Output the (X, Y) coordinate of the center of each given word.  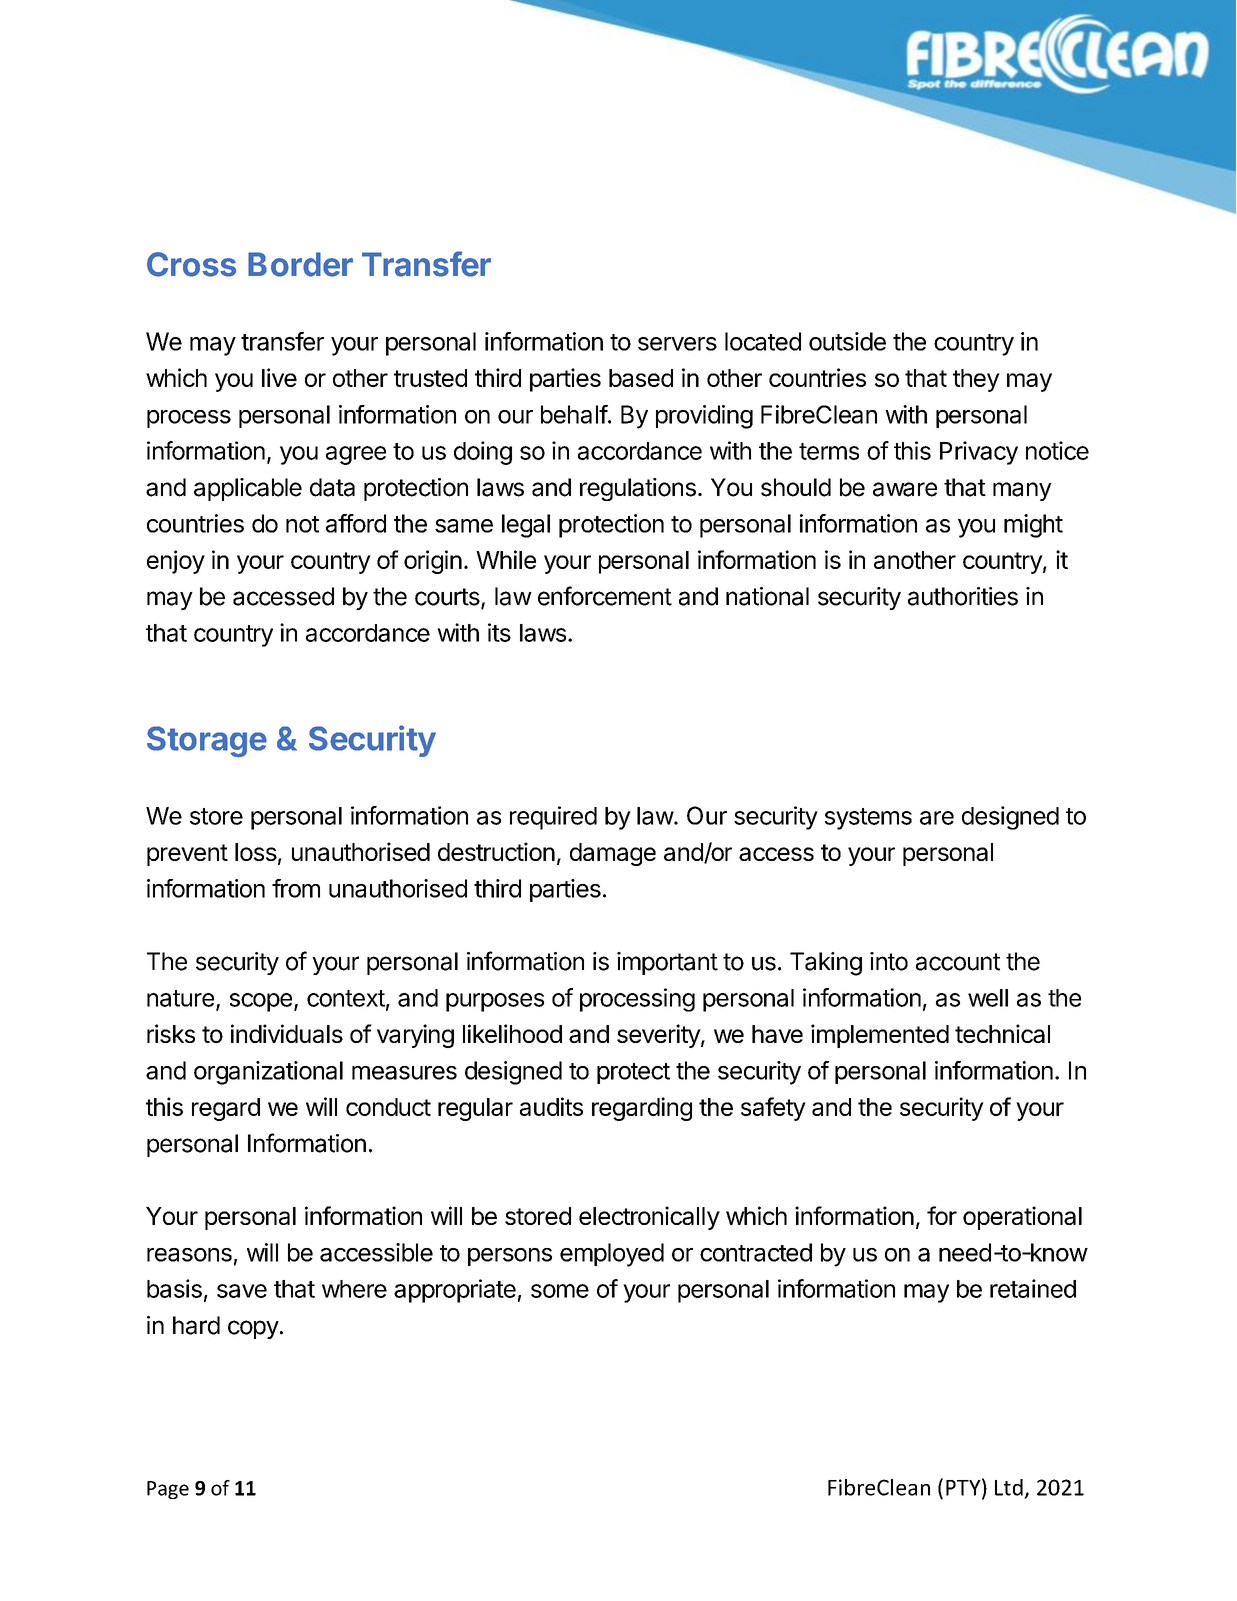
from (296, 888)
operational (1022, 1218)
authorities (963, 596)
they (976, 380)
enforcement (605, 596)
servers (677, 344)
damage (613, 854)
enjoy (176, 562)
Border (300, 264)
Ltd (1009, 1487)
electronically (649, 1218)
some (560, 1291)
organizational (268, 1073)
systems (868, 819)
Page (168, 1490)
